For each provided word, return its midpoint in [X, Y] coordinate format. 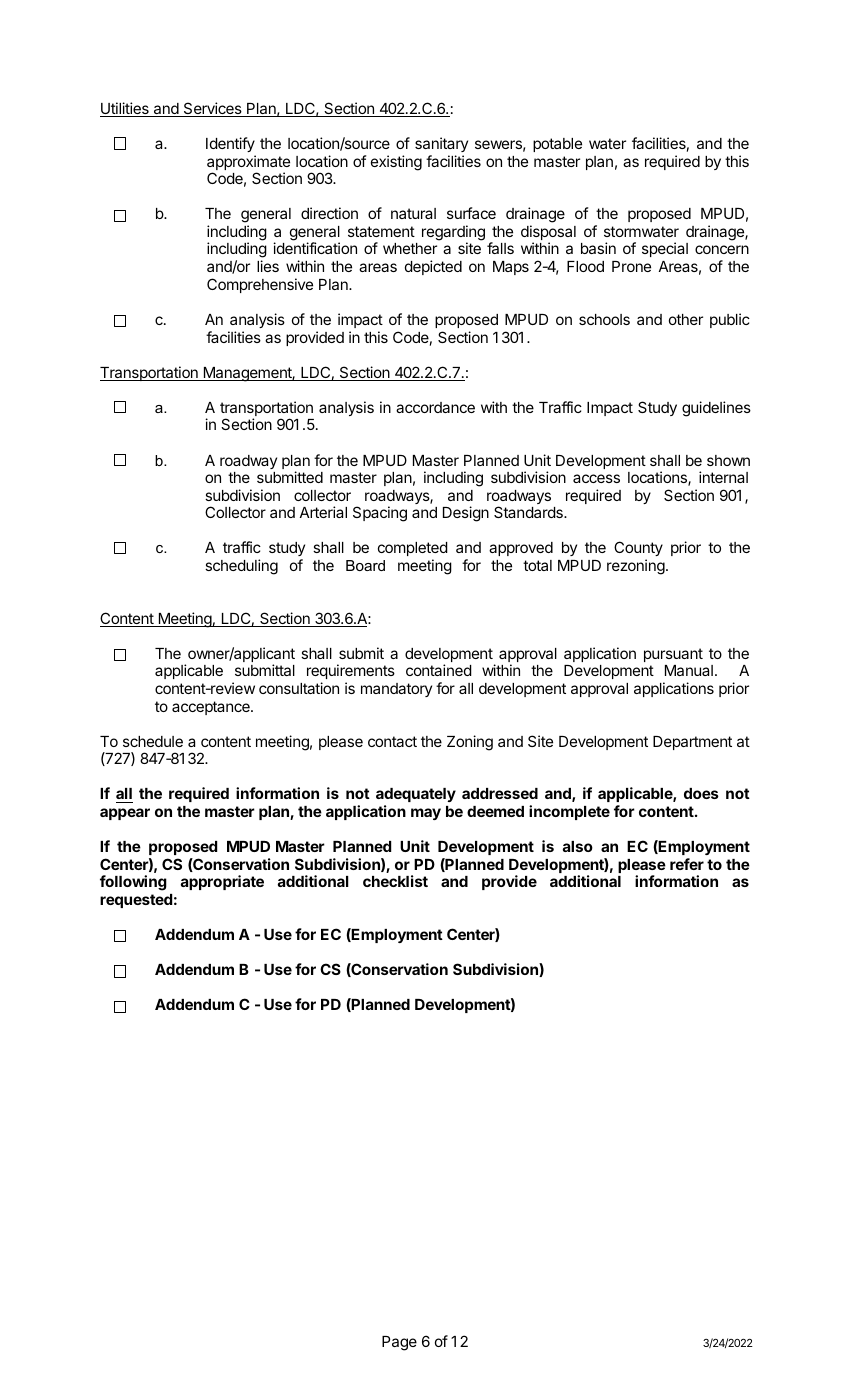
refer [687, 864]
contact [392, 741]
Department [692, 743]
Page [399, 1343]
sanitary [441, 144]
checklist [395, 881]
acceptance [212, 708]
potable [557, 145]
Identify [230, 144]
